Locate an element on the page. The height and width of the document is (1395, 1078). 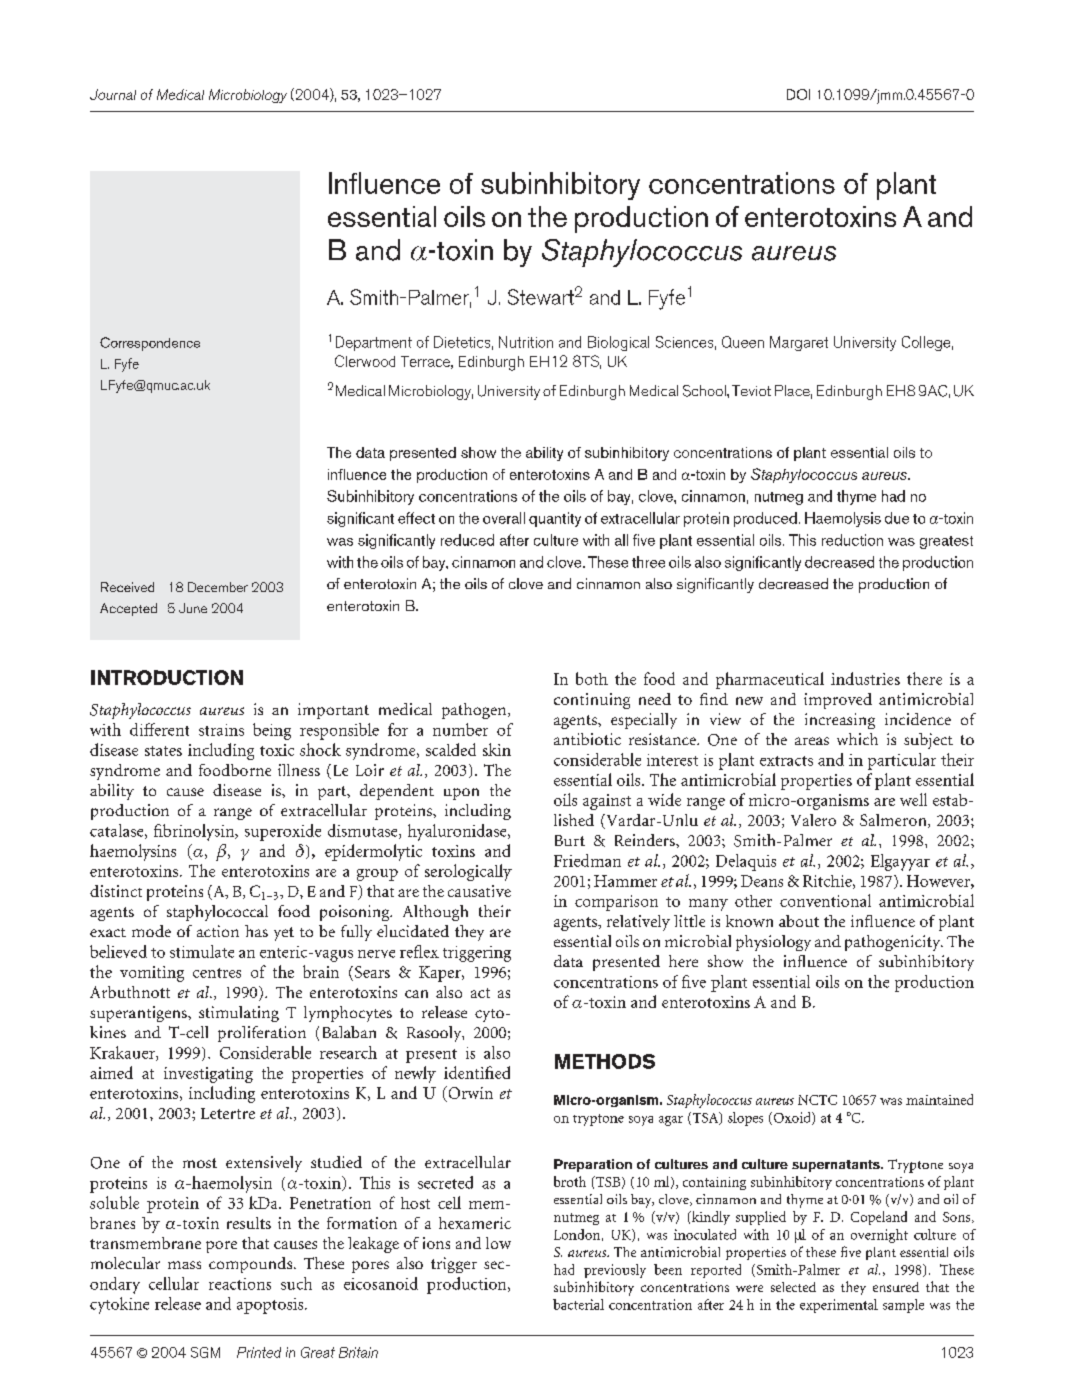
Margaret is located at coordinates (799, 343).
